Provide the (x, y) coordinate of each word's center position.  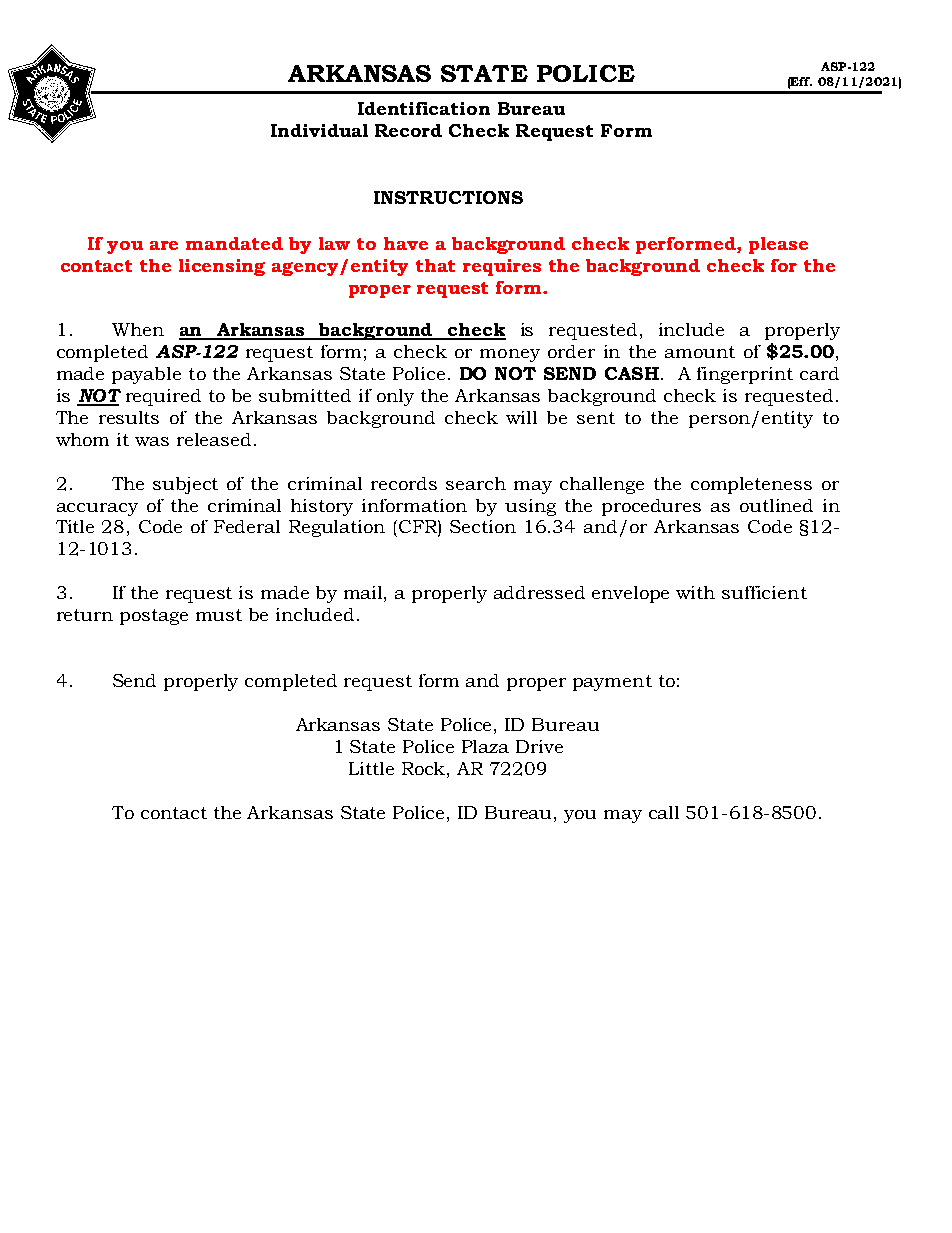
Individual (319, 130)
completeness (751, 485)
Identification (424, 108)
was (152, 441)
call (664, 812)
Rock (425, 768)
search (476, 483)
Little (371, 768)
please (778, 245)
